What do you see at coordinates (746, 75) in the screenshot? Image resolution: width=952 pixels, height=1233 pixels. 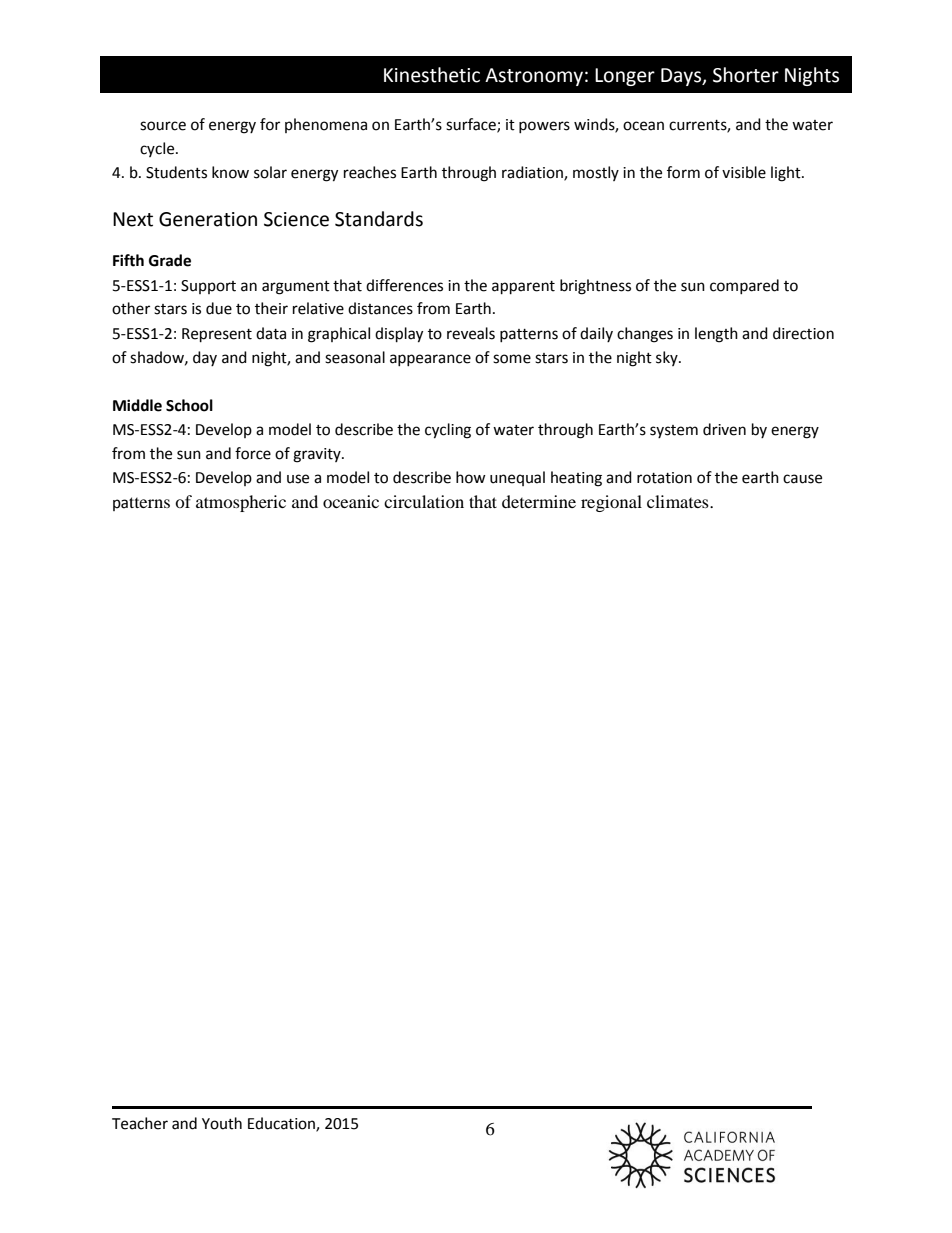 I see `Shorter` at bounding box center [746, 75].
